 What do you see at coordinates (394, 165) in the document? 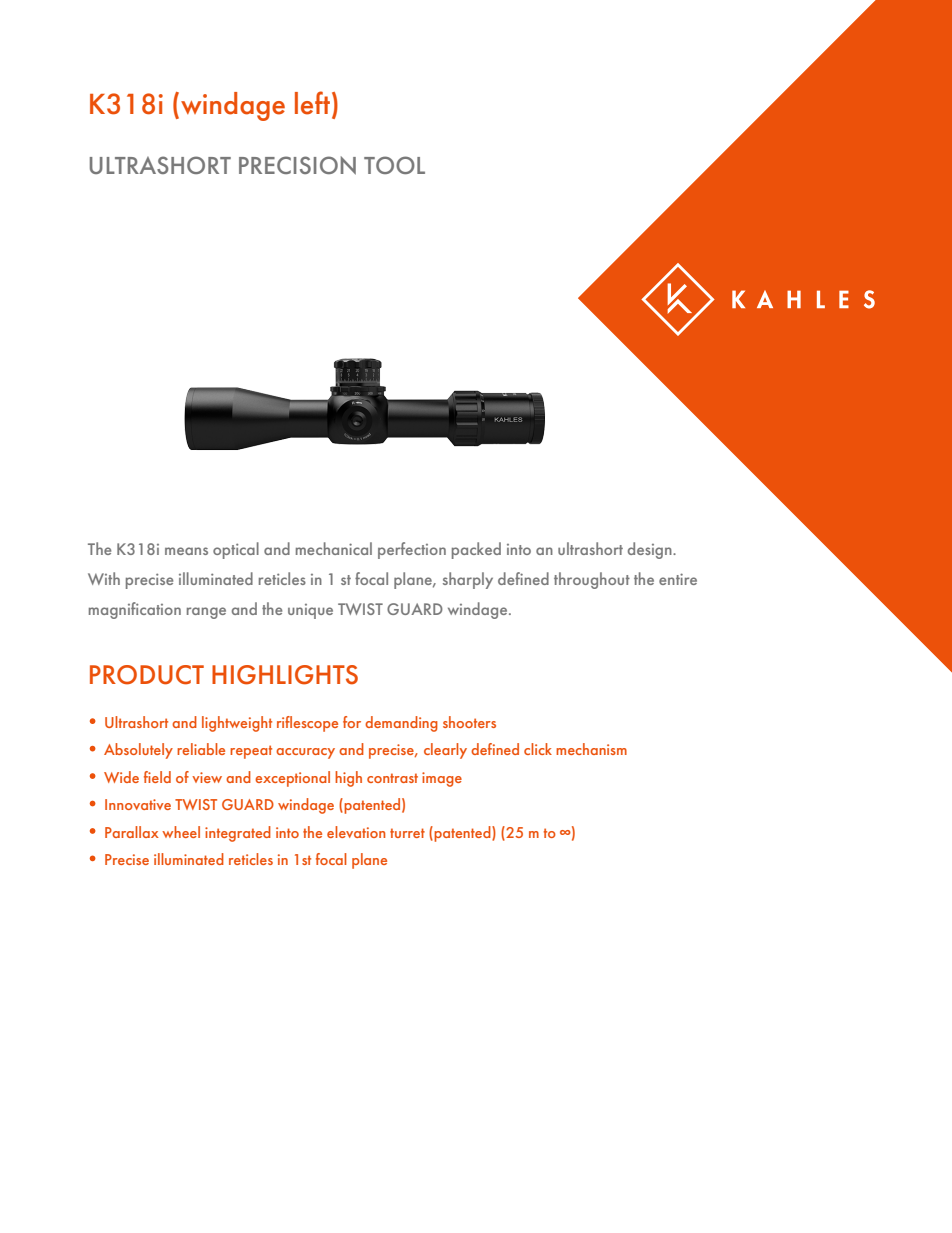
I see `TOOL` at bounding box center [394, 165].
